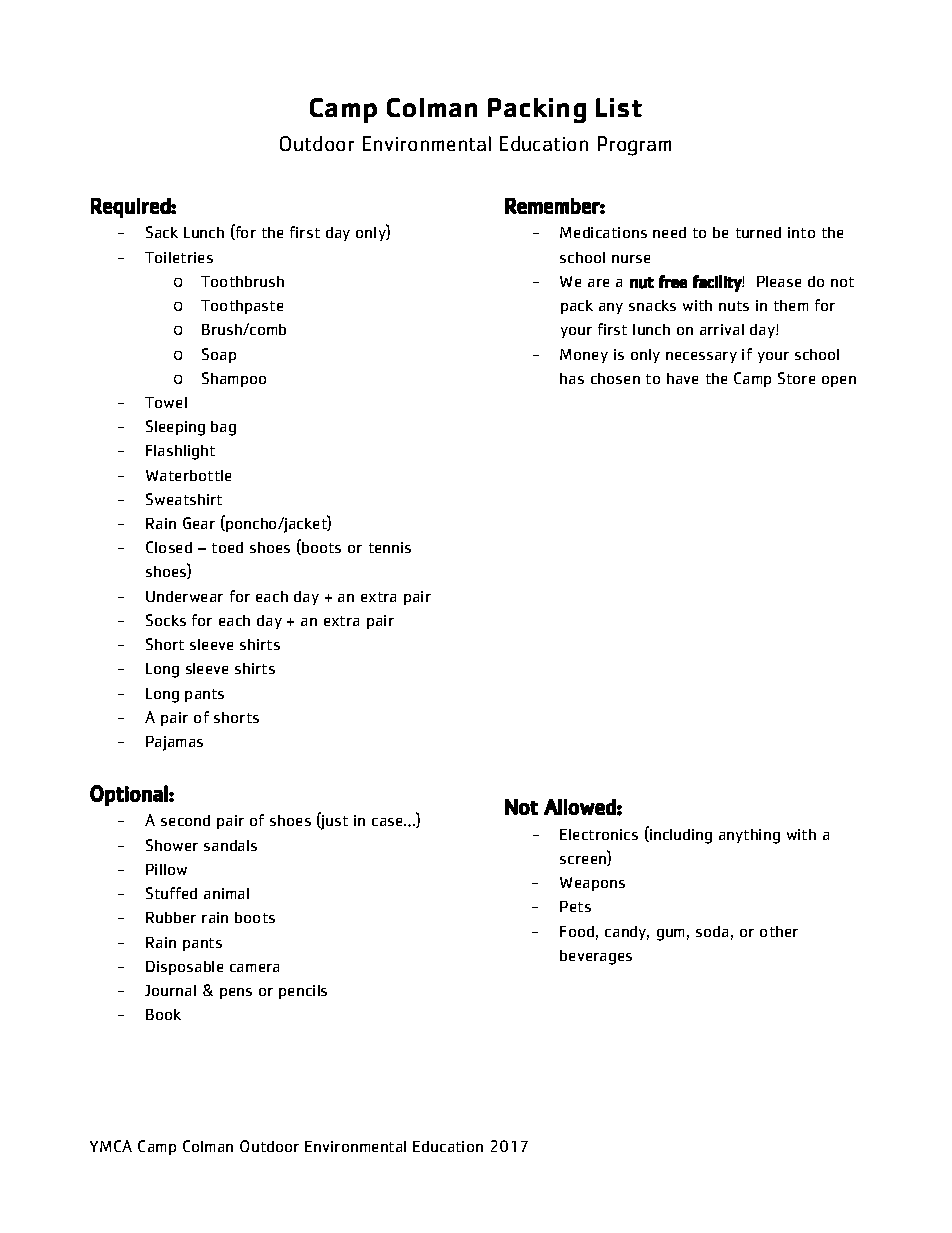 The image size is (952, 1233). I want to click on tennis, so click(390, 547).
